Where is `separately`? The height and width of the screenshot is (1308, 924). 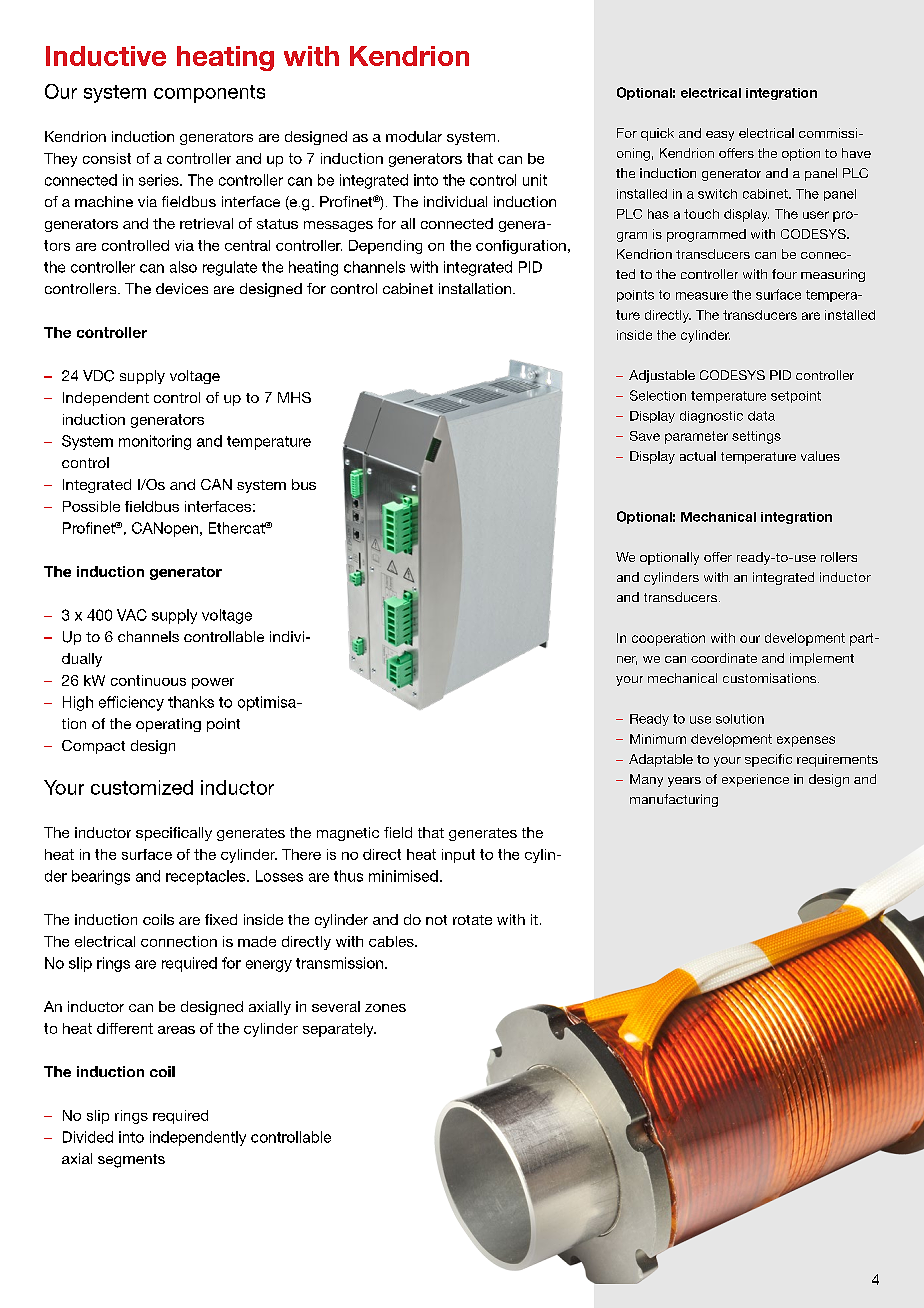 separately is located at coordinates (339, 1030).
